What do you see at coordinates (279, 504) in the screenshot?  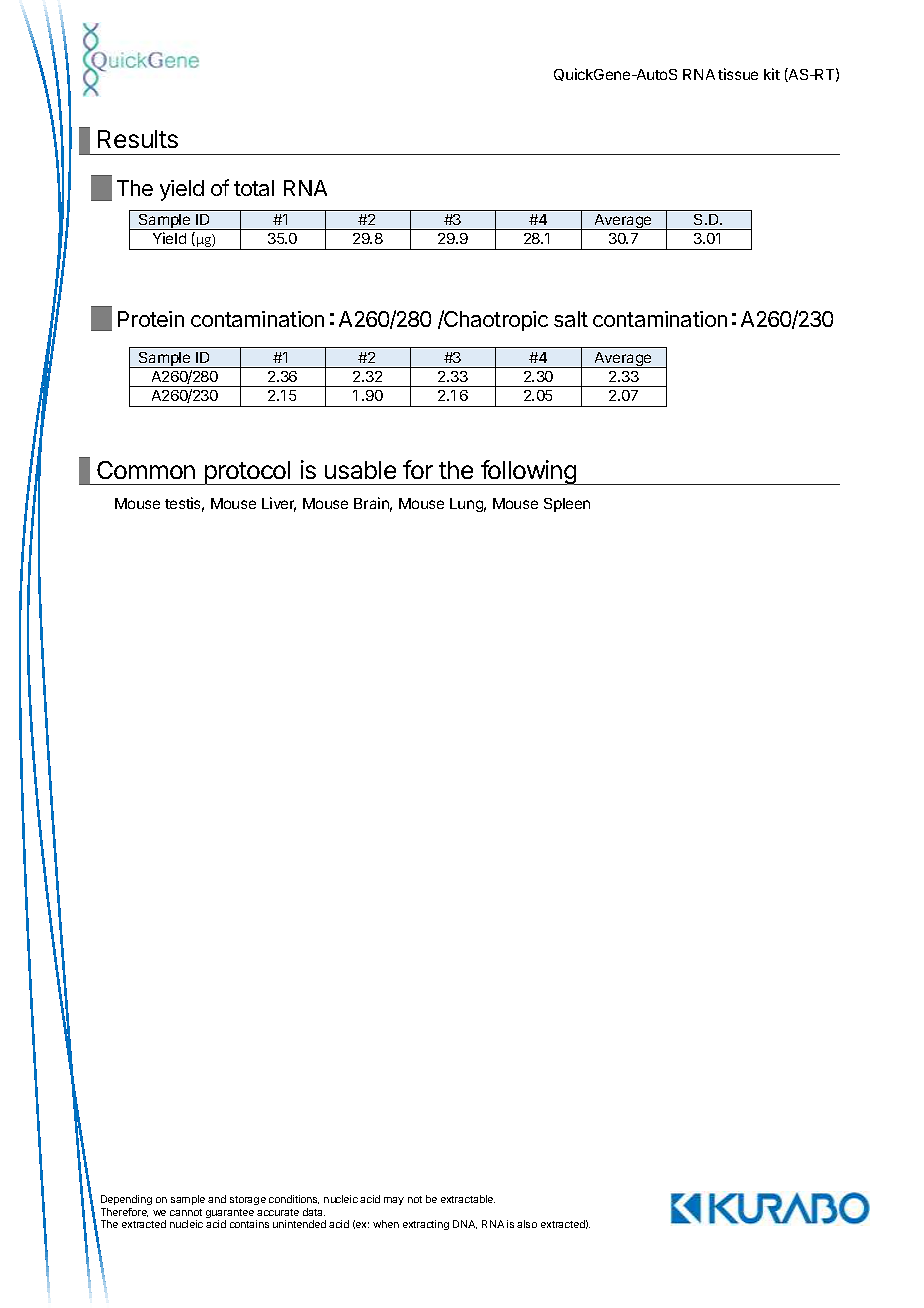 I see `Liver` at bounding box center [279, 504].
